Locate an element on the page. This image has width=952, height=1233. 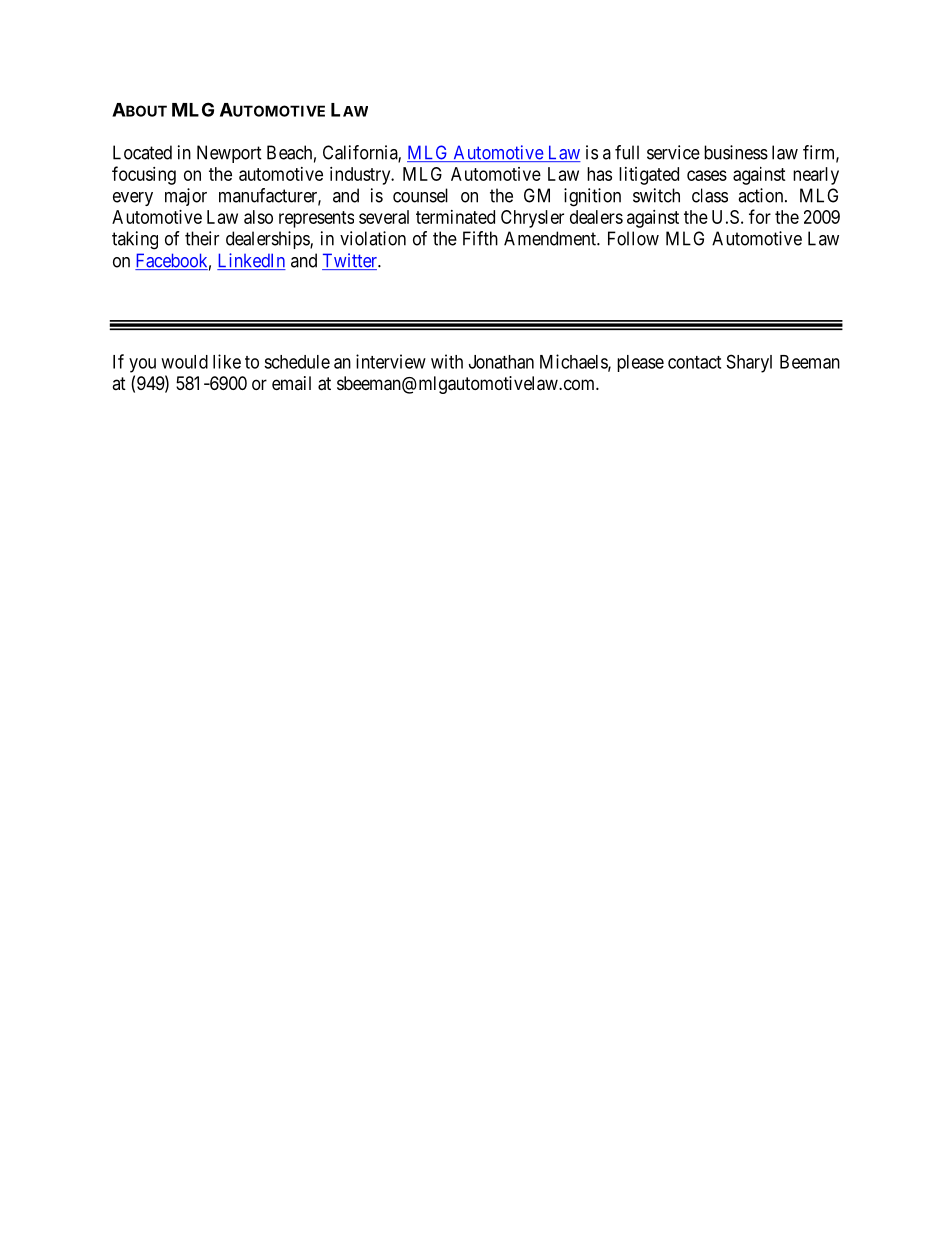
email is located at coordinates (291, 383).
